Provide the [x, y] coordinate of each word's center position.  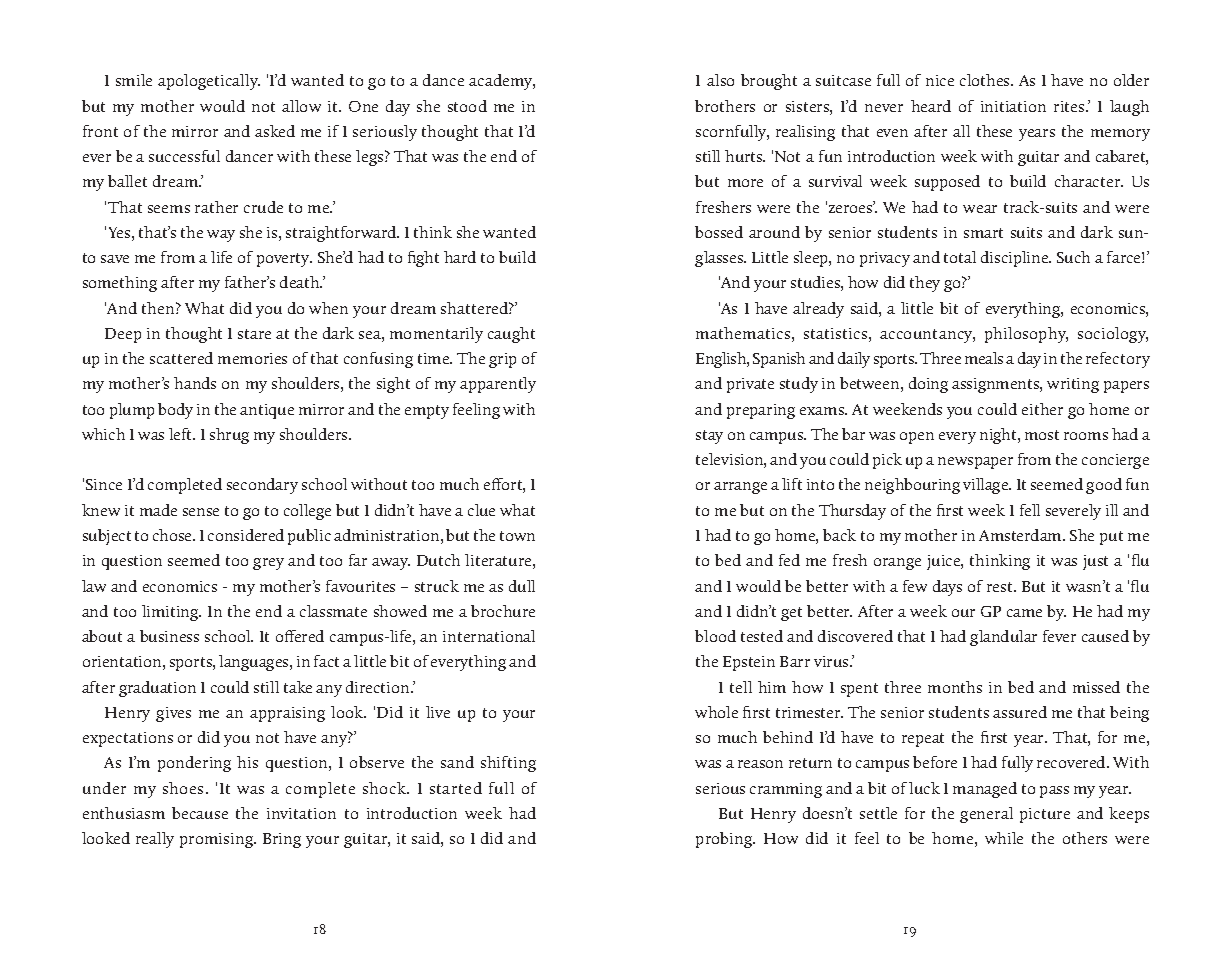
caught [511, 335]
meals [984, 358]
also [720, 80]
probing [725, 840]
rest [1001, 587]
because [200, 813]
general [986, 815]
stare [254, 334]
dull [522, 586]
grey [268, 564]
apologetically [209, 82]
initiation [1013, 106]
